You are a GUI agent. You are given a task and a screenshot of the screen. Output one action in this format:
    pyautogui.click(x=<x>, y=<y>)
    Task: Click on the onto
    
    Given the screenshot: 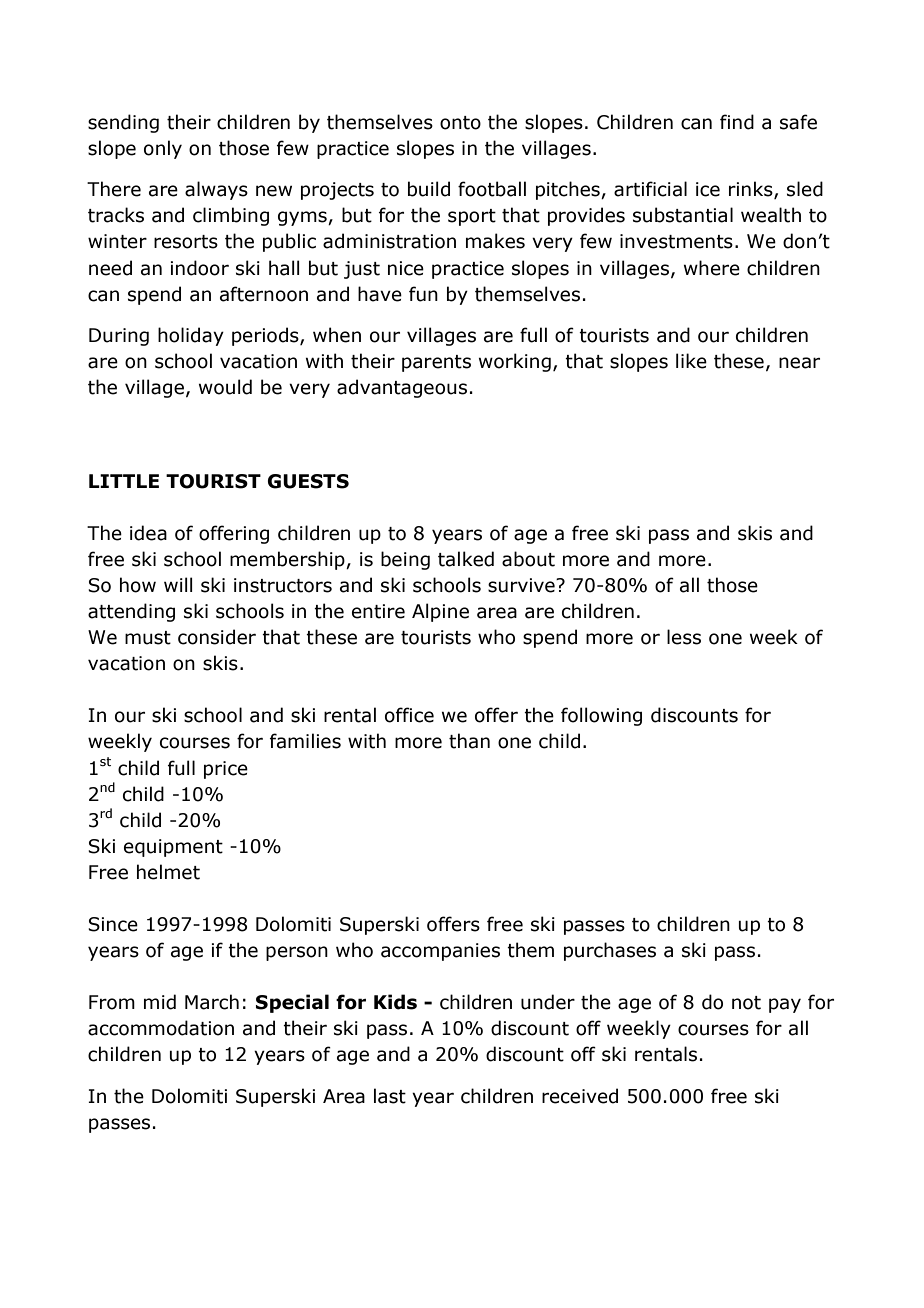 What is the action you would take?
    pyautogui.click(x=460, y=123)
